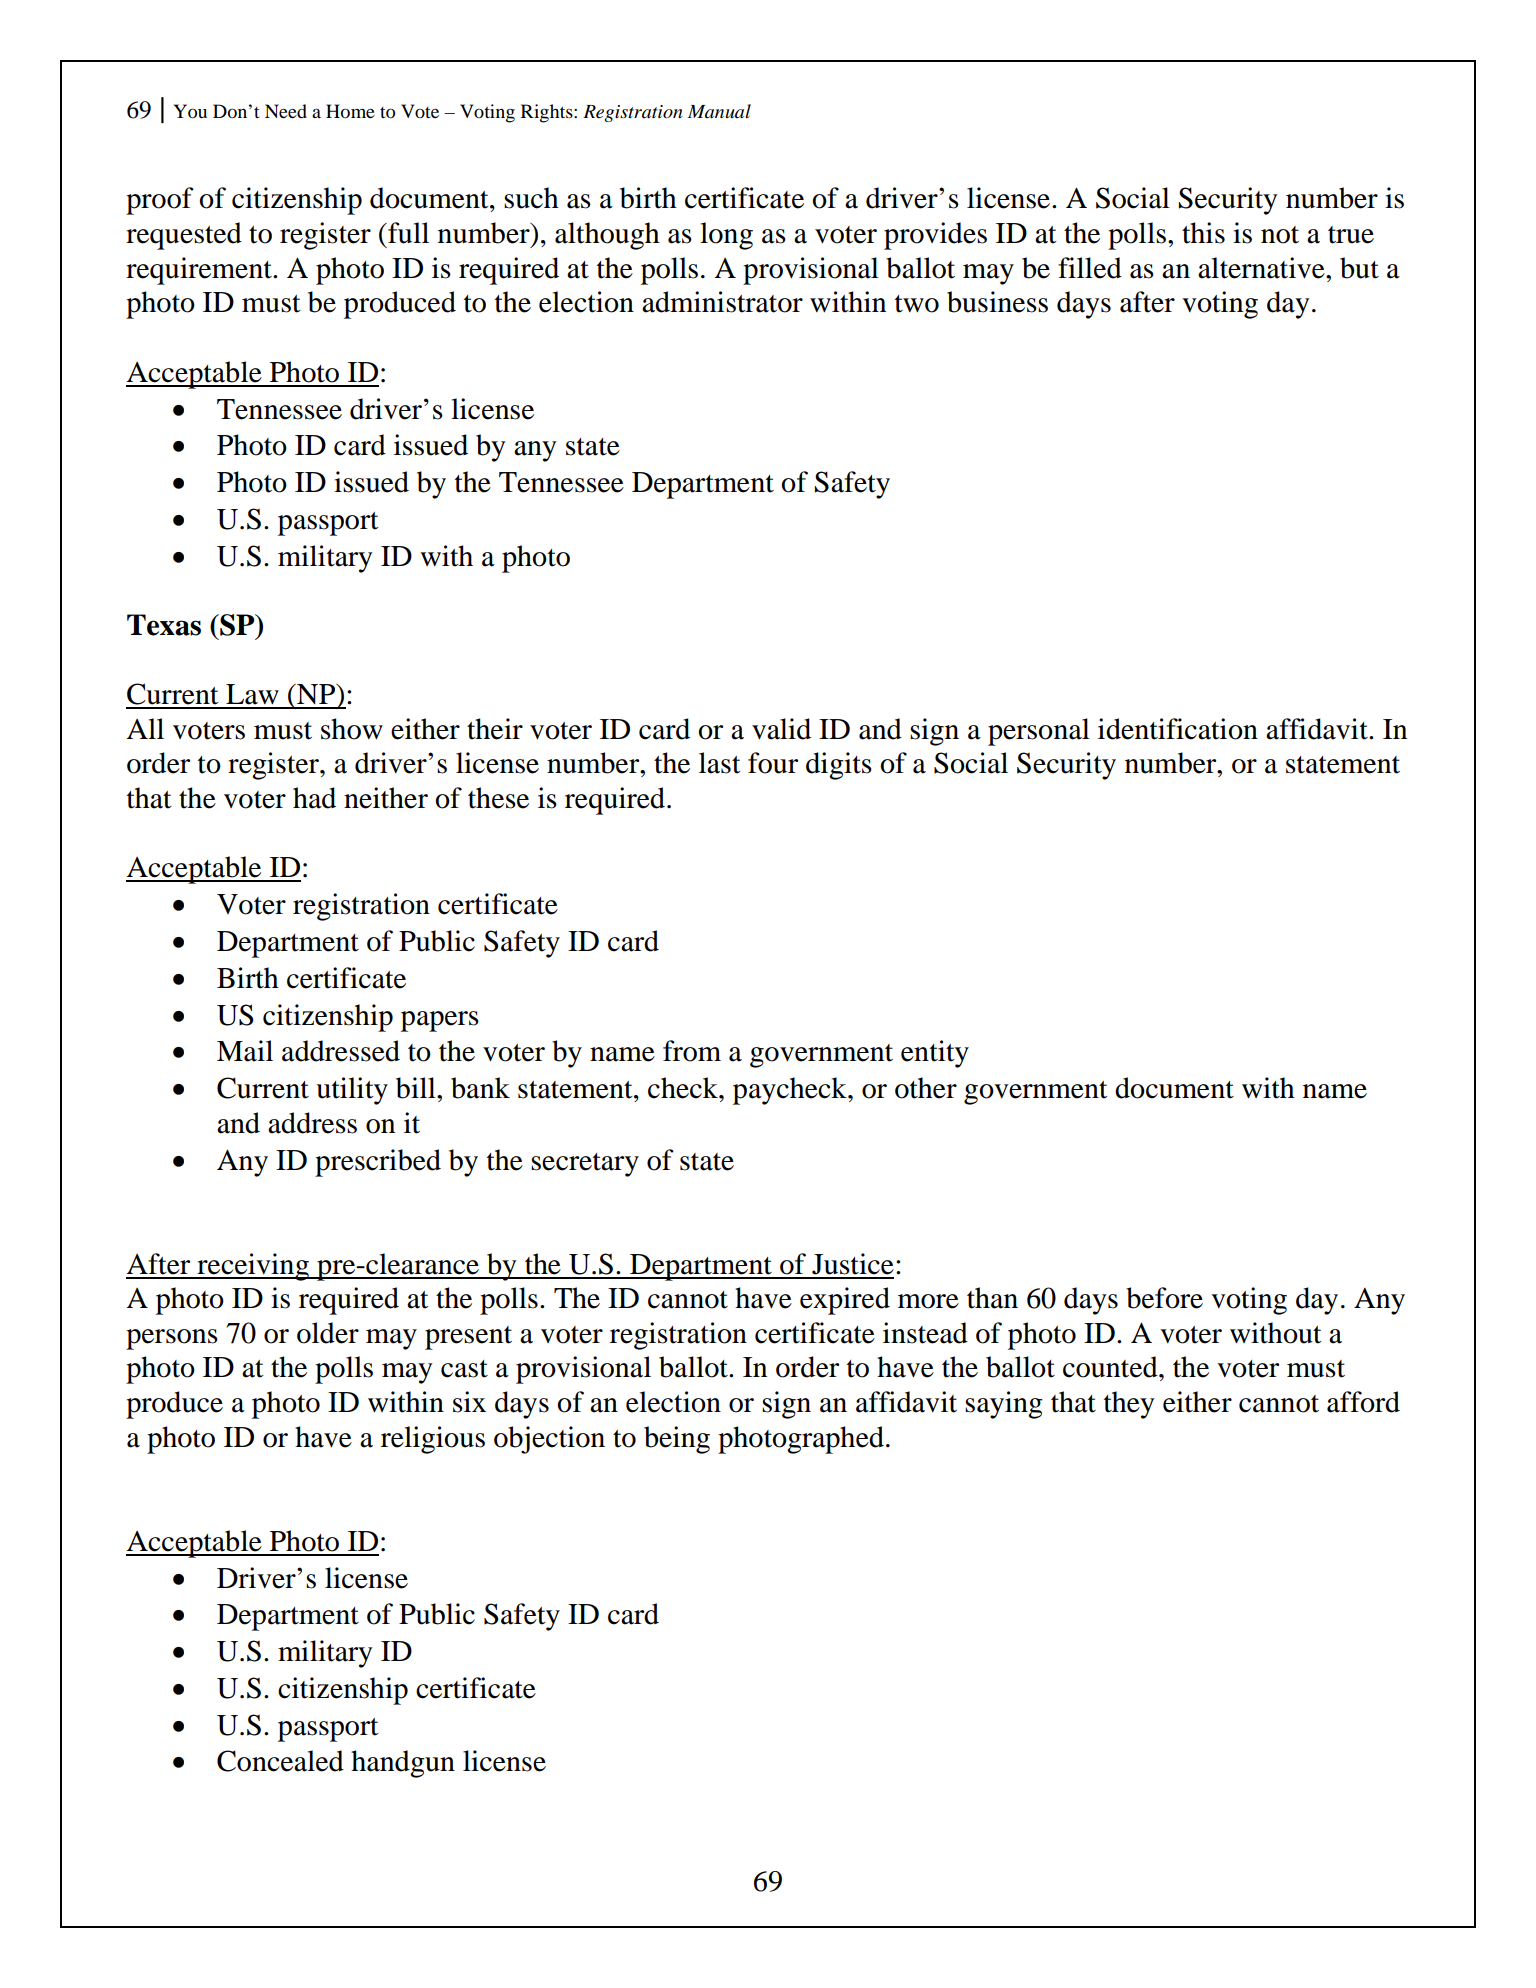 This screenshot has height=1988, width=1536. Describe the element at coordinates (719, 111) in the screenshot. I see `Manual` at that location.
